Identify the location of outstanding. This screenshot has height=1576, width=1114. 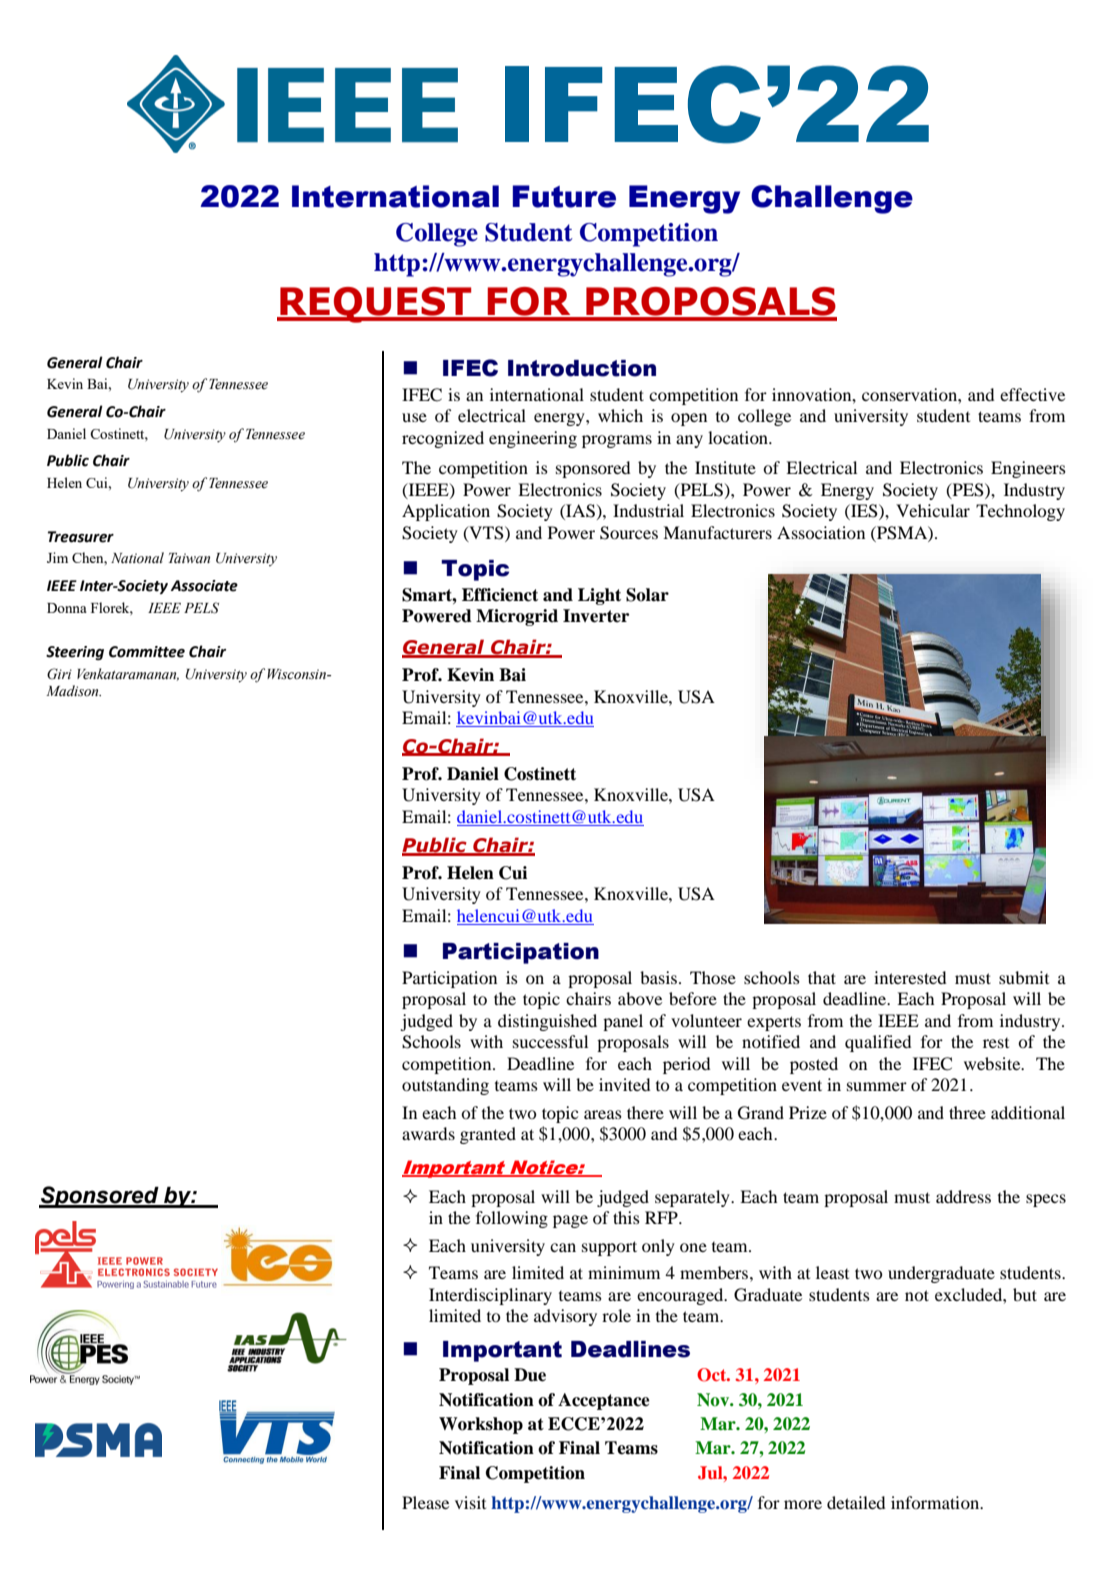
(445, 1086).
